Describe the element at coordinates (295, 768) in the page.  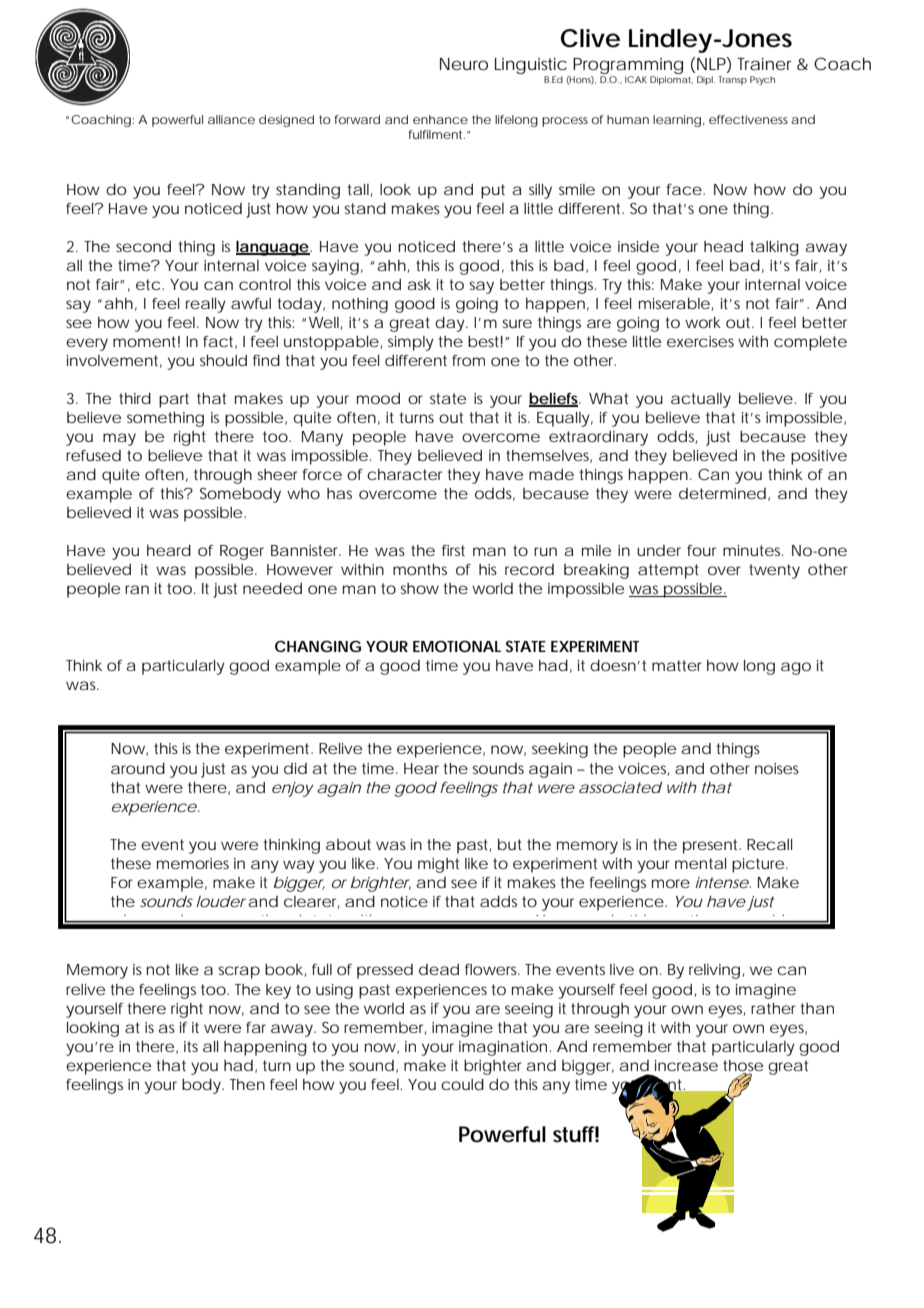
I see `did` at that location.
